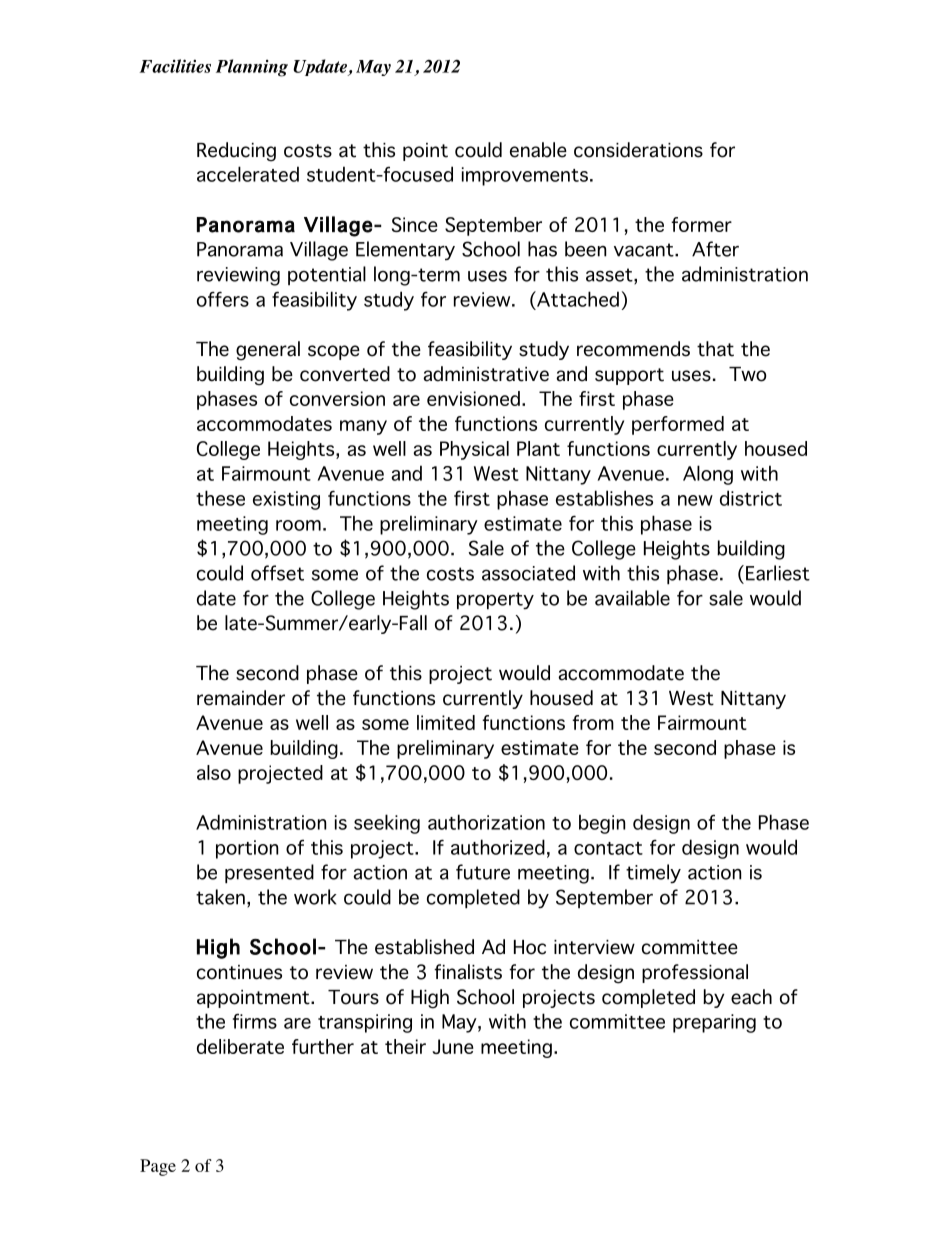 Image resolution: width=952 pixels, height=1233 pixels. Describe the element at coordinates (486, 374) in the screenshot. I see `administrative` at that location.
